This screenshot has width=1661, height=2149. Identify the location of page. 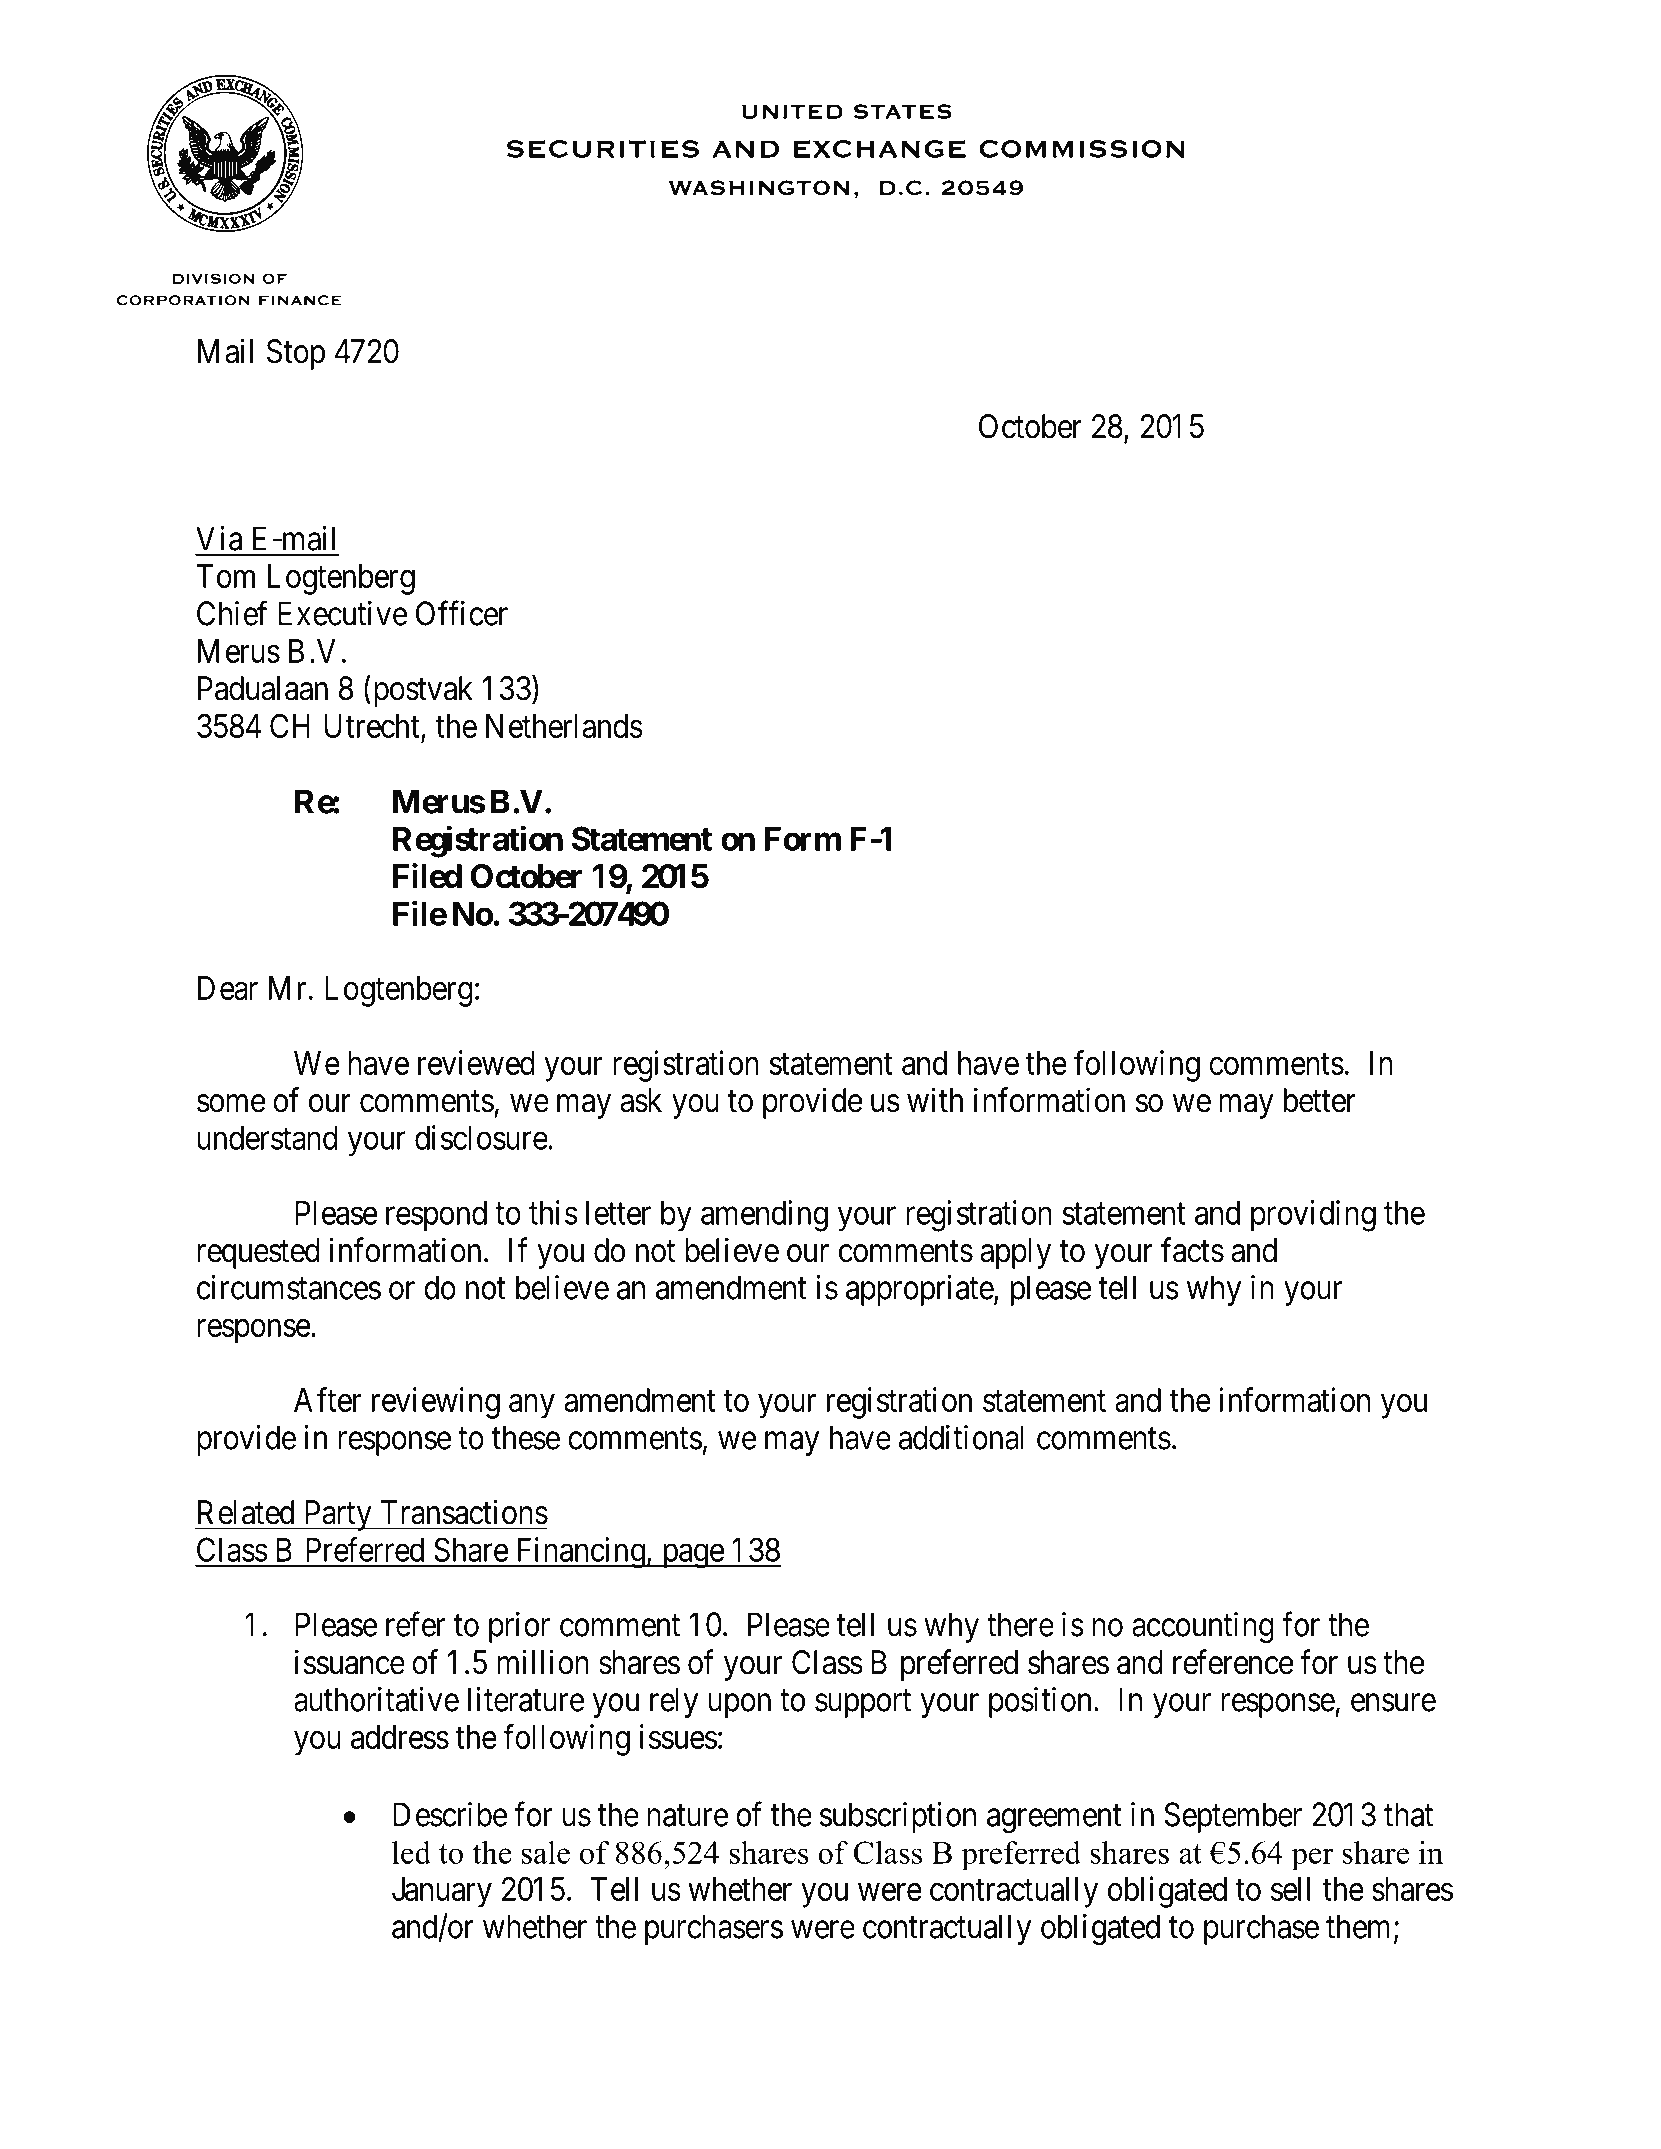
(692, 1556).
